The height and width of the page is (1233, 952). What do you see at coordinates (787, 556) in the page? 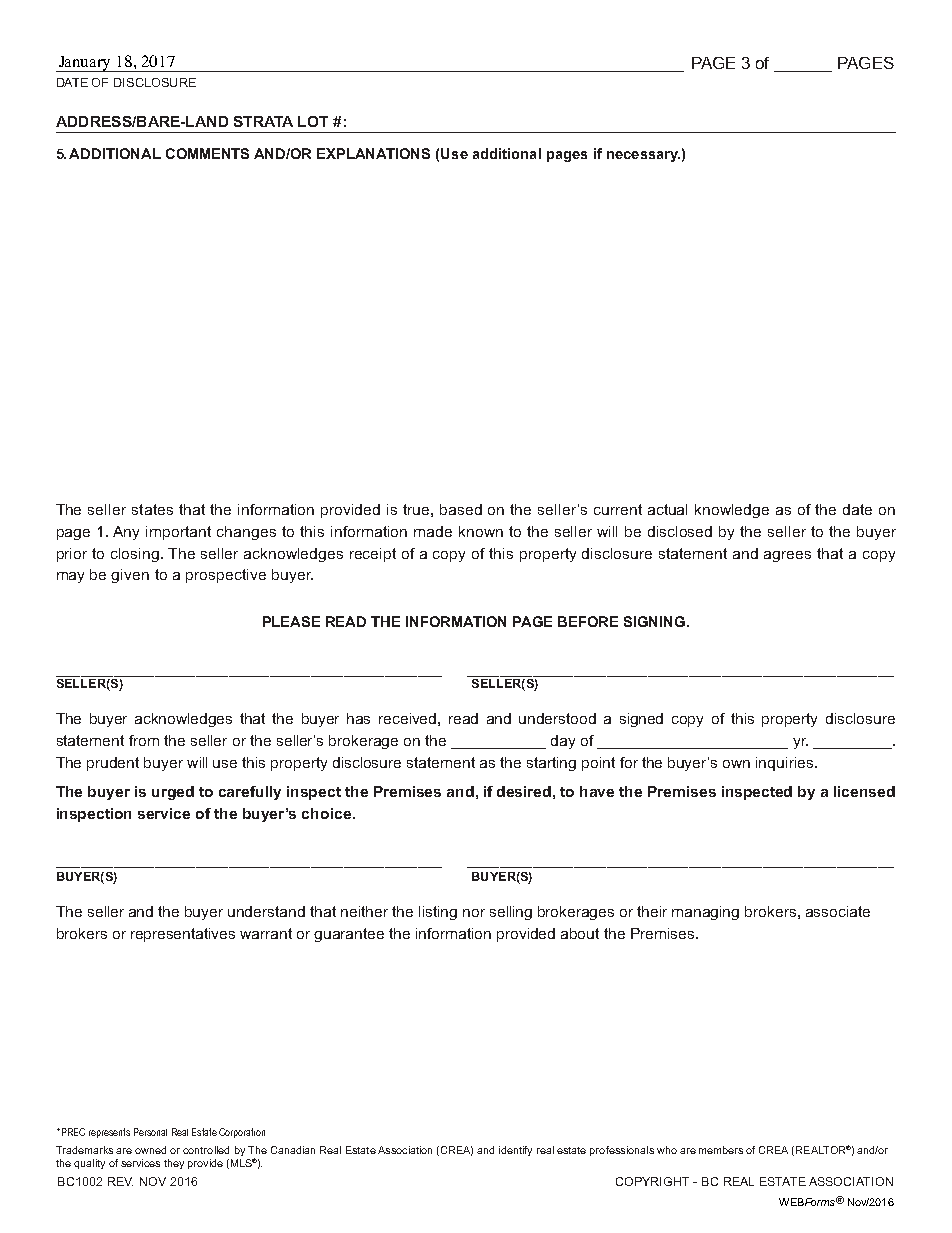
I see `agrees` at bounding box center [787, 556].
